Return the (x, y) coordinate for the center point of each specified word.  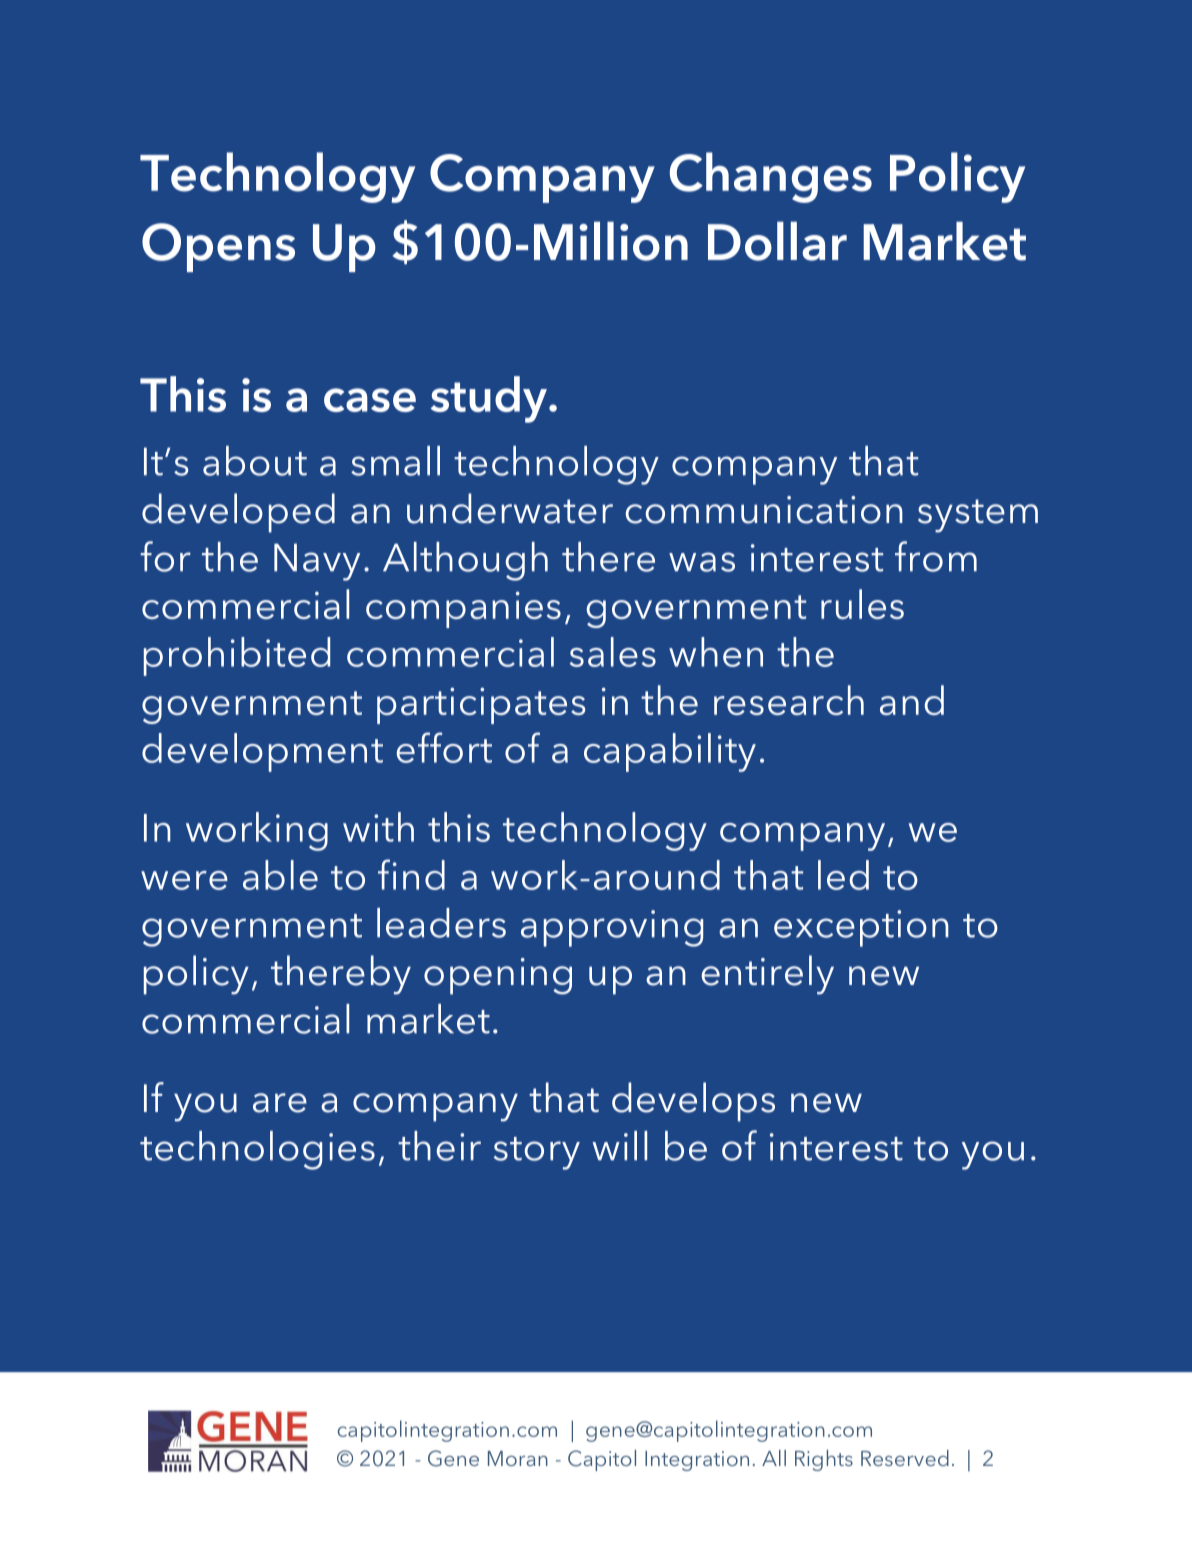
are (280, 1103)
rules (862, 604)
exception (861, 928)
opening (498, 976)
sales (613, 652)
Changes (771, 177)
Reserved (905, 1458)
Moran (518, 1458)
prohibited (237, 656)
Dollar (777, 241)
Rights (824, 1460)
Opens (218, 247)
